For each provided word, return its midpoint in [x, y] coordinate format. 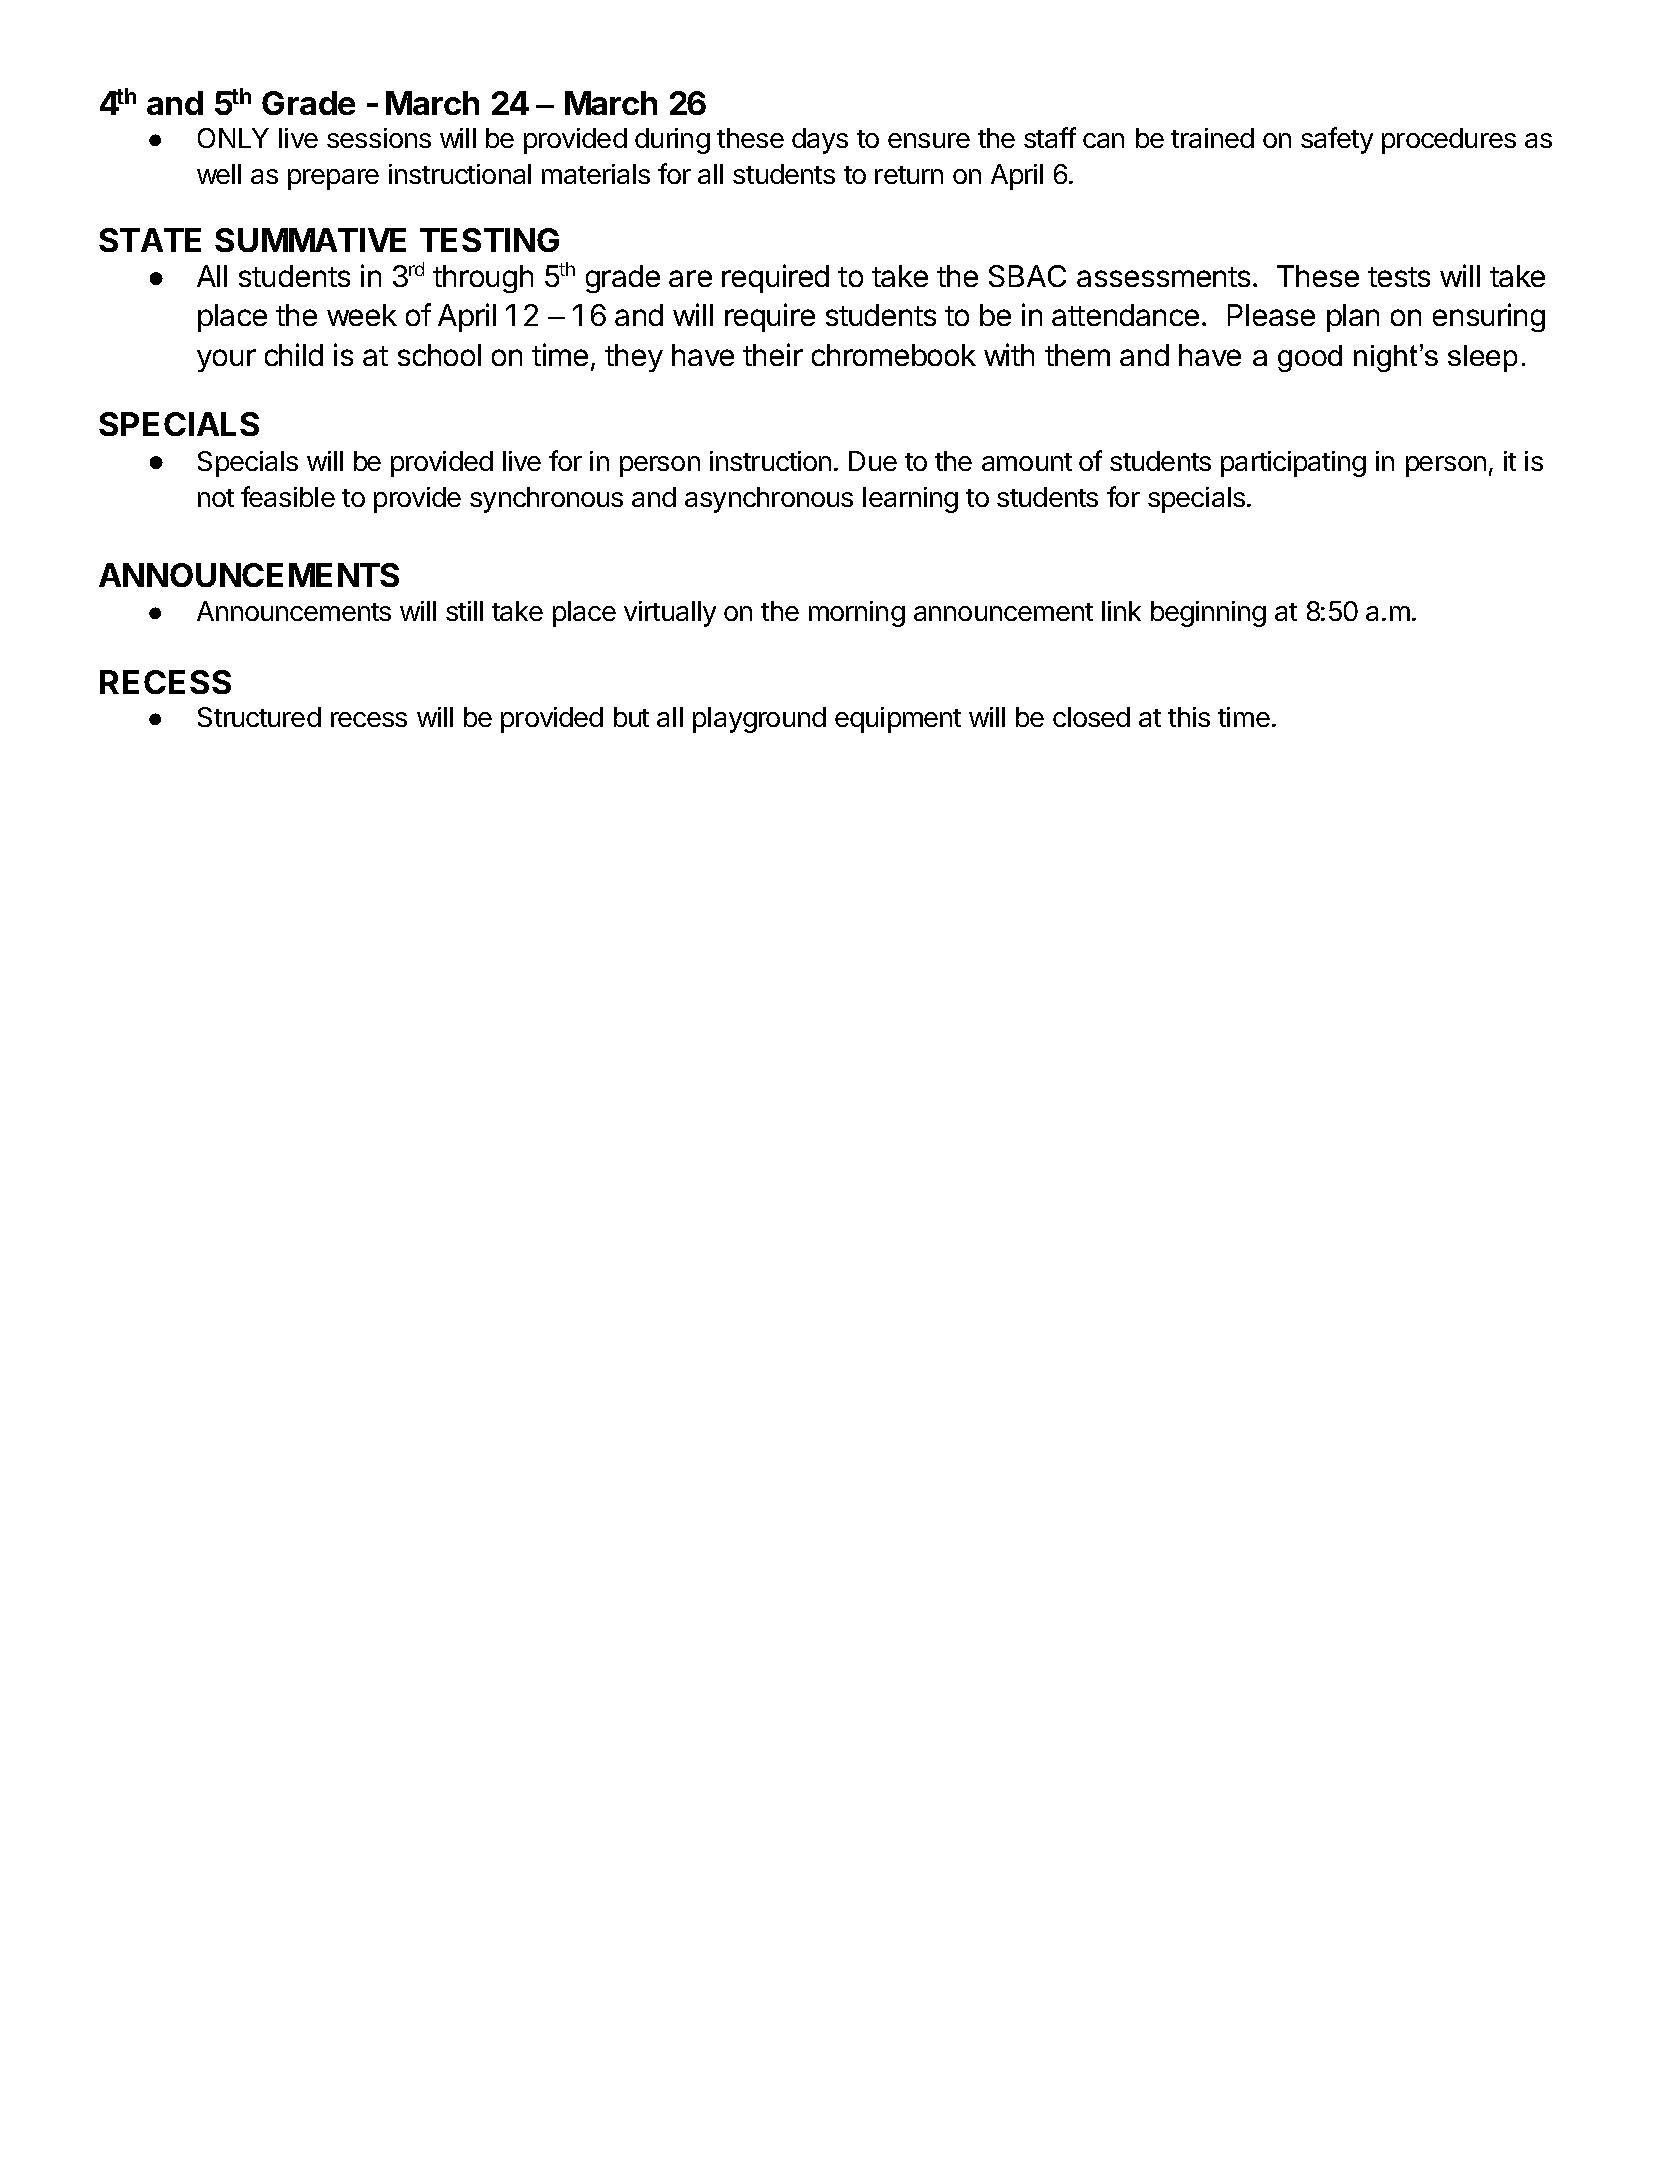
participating [1293, 464]
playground [759, 720]
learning [910, 500]
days [820, 141]
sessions [379, 138]
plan [1353, 318]
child [294, 354]
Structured [259, 717]
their [773, 354]
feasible [288, 496]
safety [1337, 140]
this [1189, 717]
